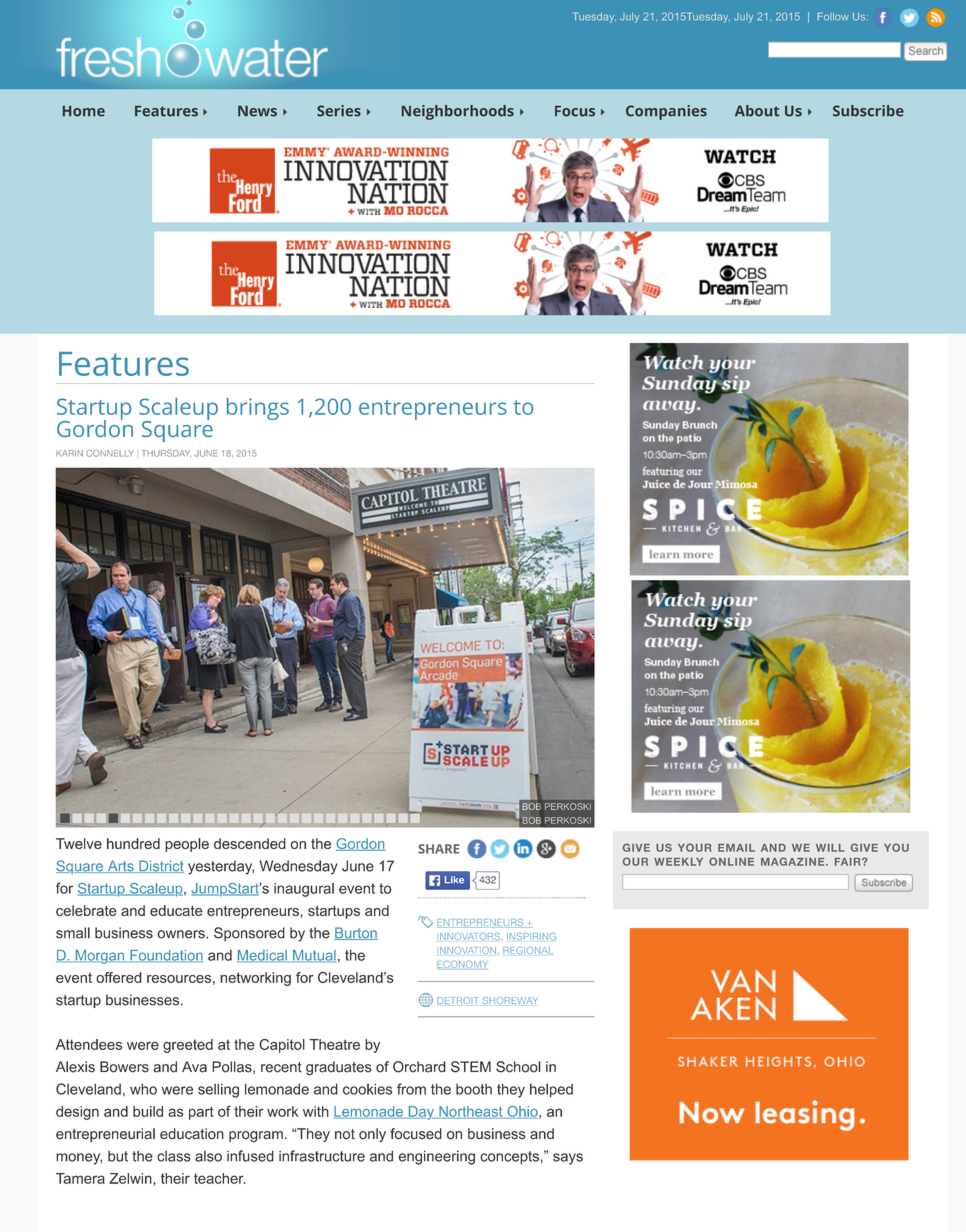 The image size is (966, 1232). Describe the element at coordinates (454, 880) in the document. I see `Like` at that location.
